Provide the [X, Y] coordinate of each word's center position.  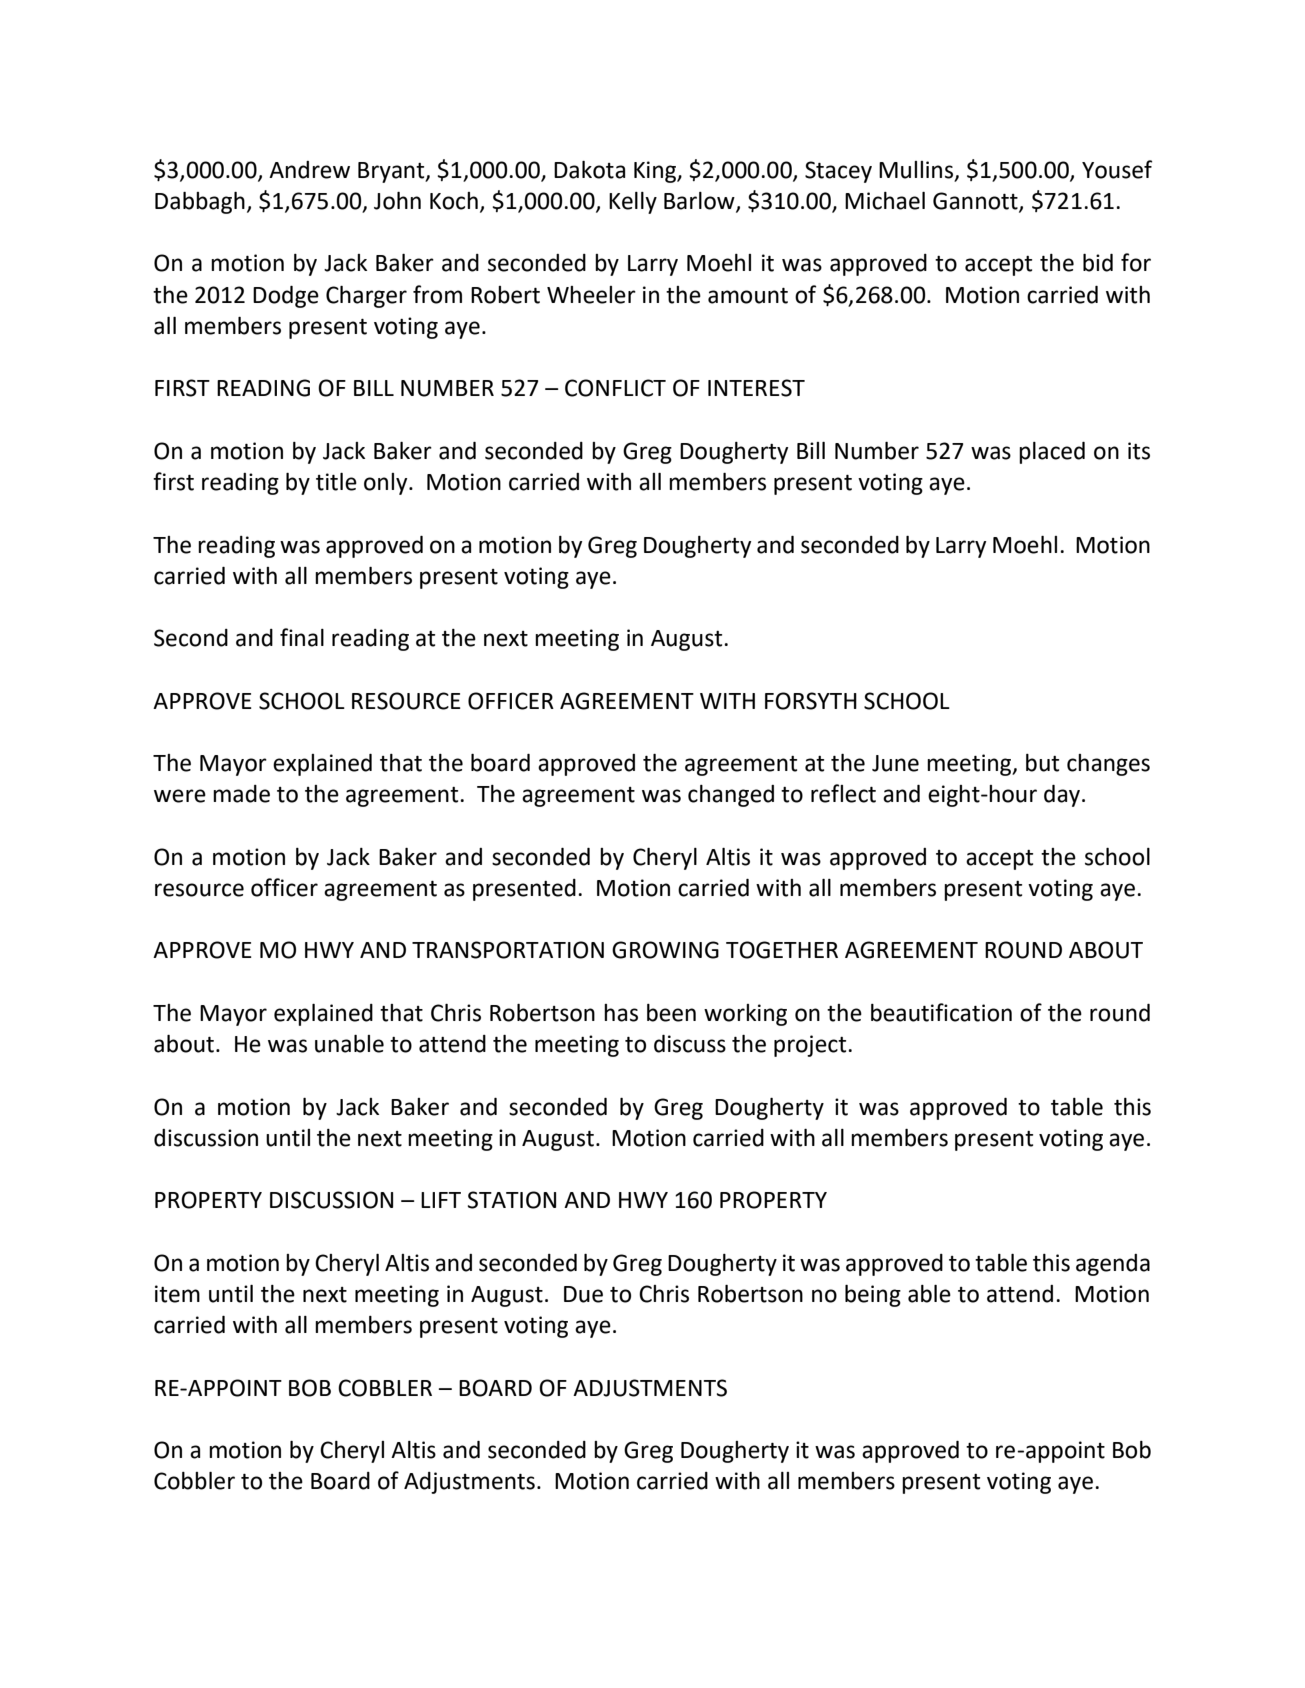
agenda [1113, 1265]
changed [731, 796]
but [1042, 763]
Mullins [917, 170]
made [241, 794]
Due [583, 1294]
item [177, 1294]
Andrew [309, 170]
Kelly [633, 203]
